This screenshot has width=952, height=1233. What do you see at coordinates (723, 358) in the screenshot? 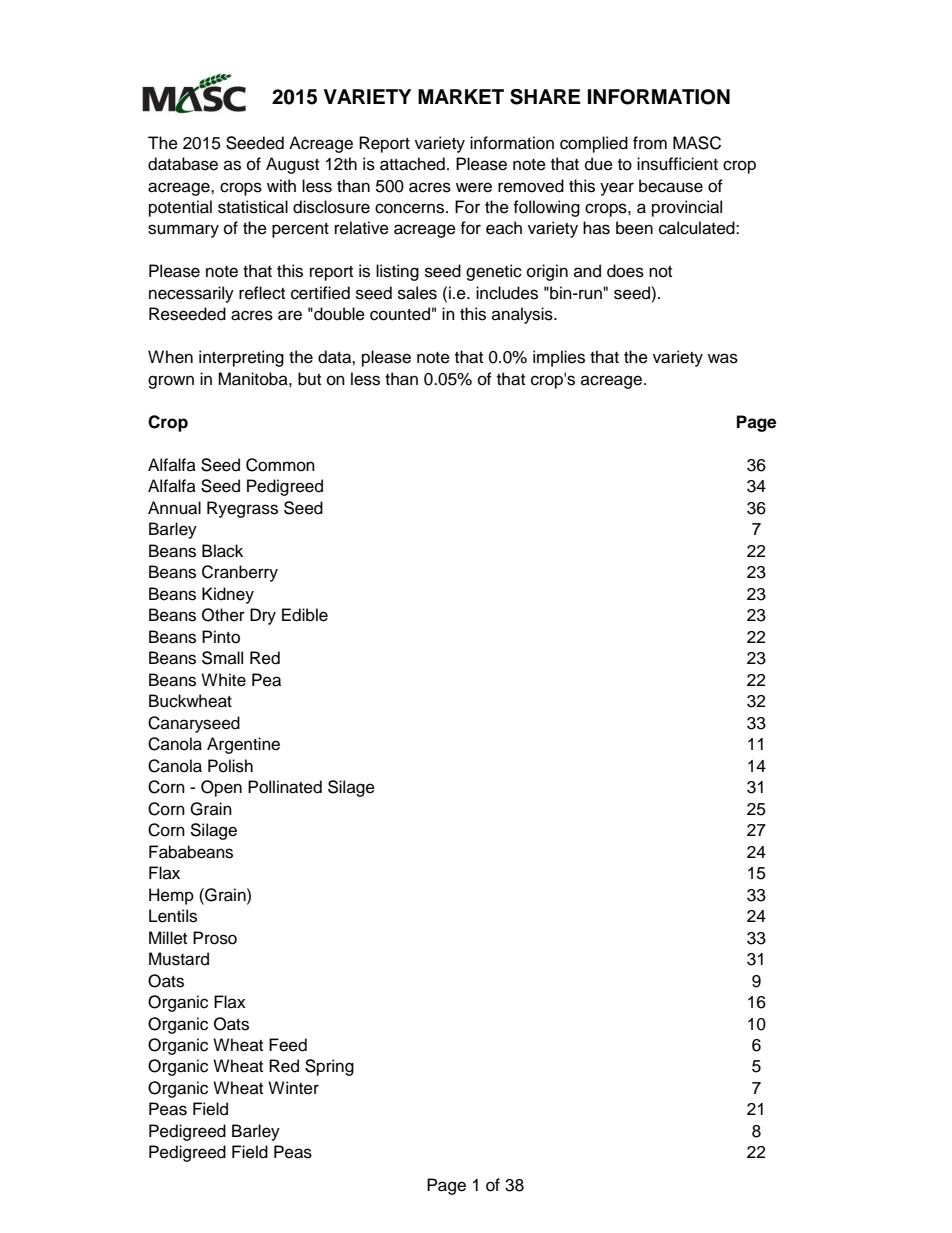
I see `was` at bounding box center [723, 358].
